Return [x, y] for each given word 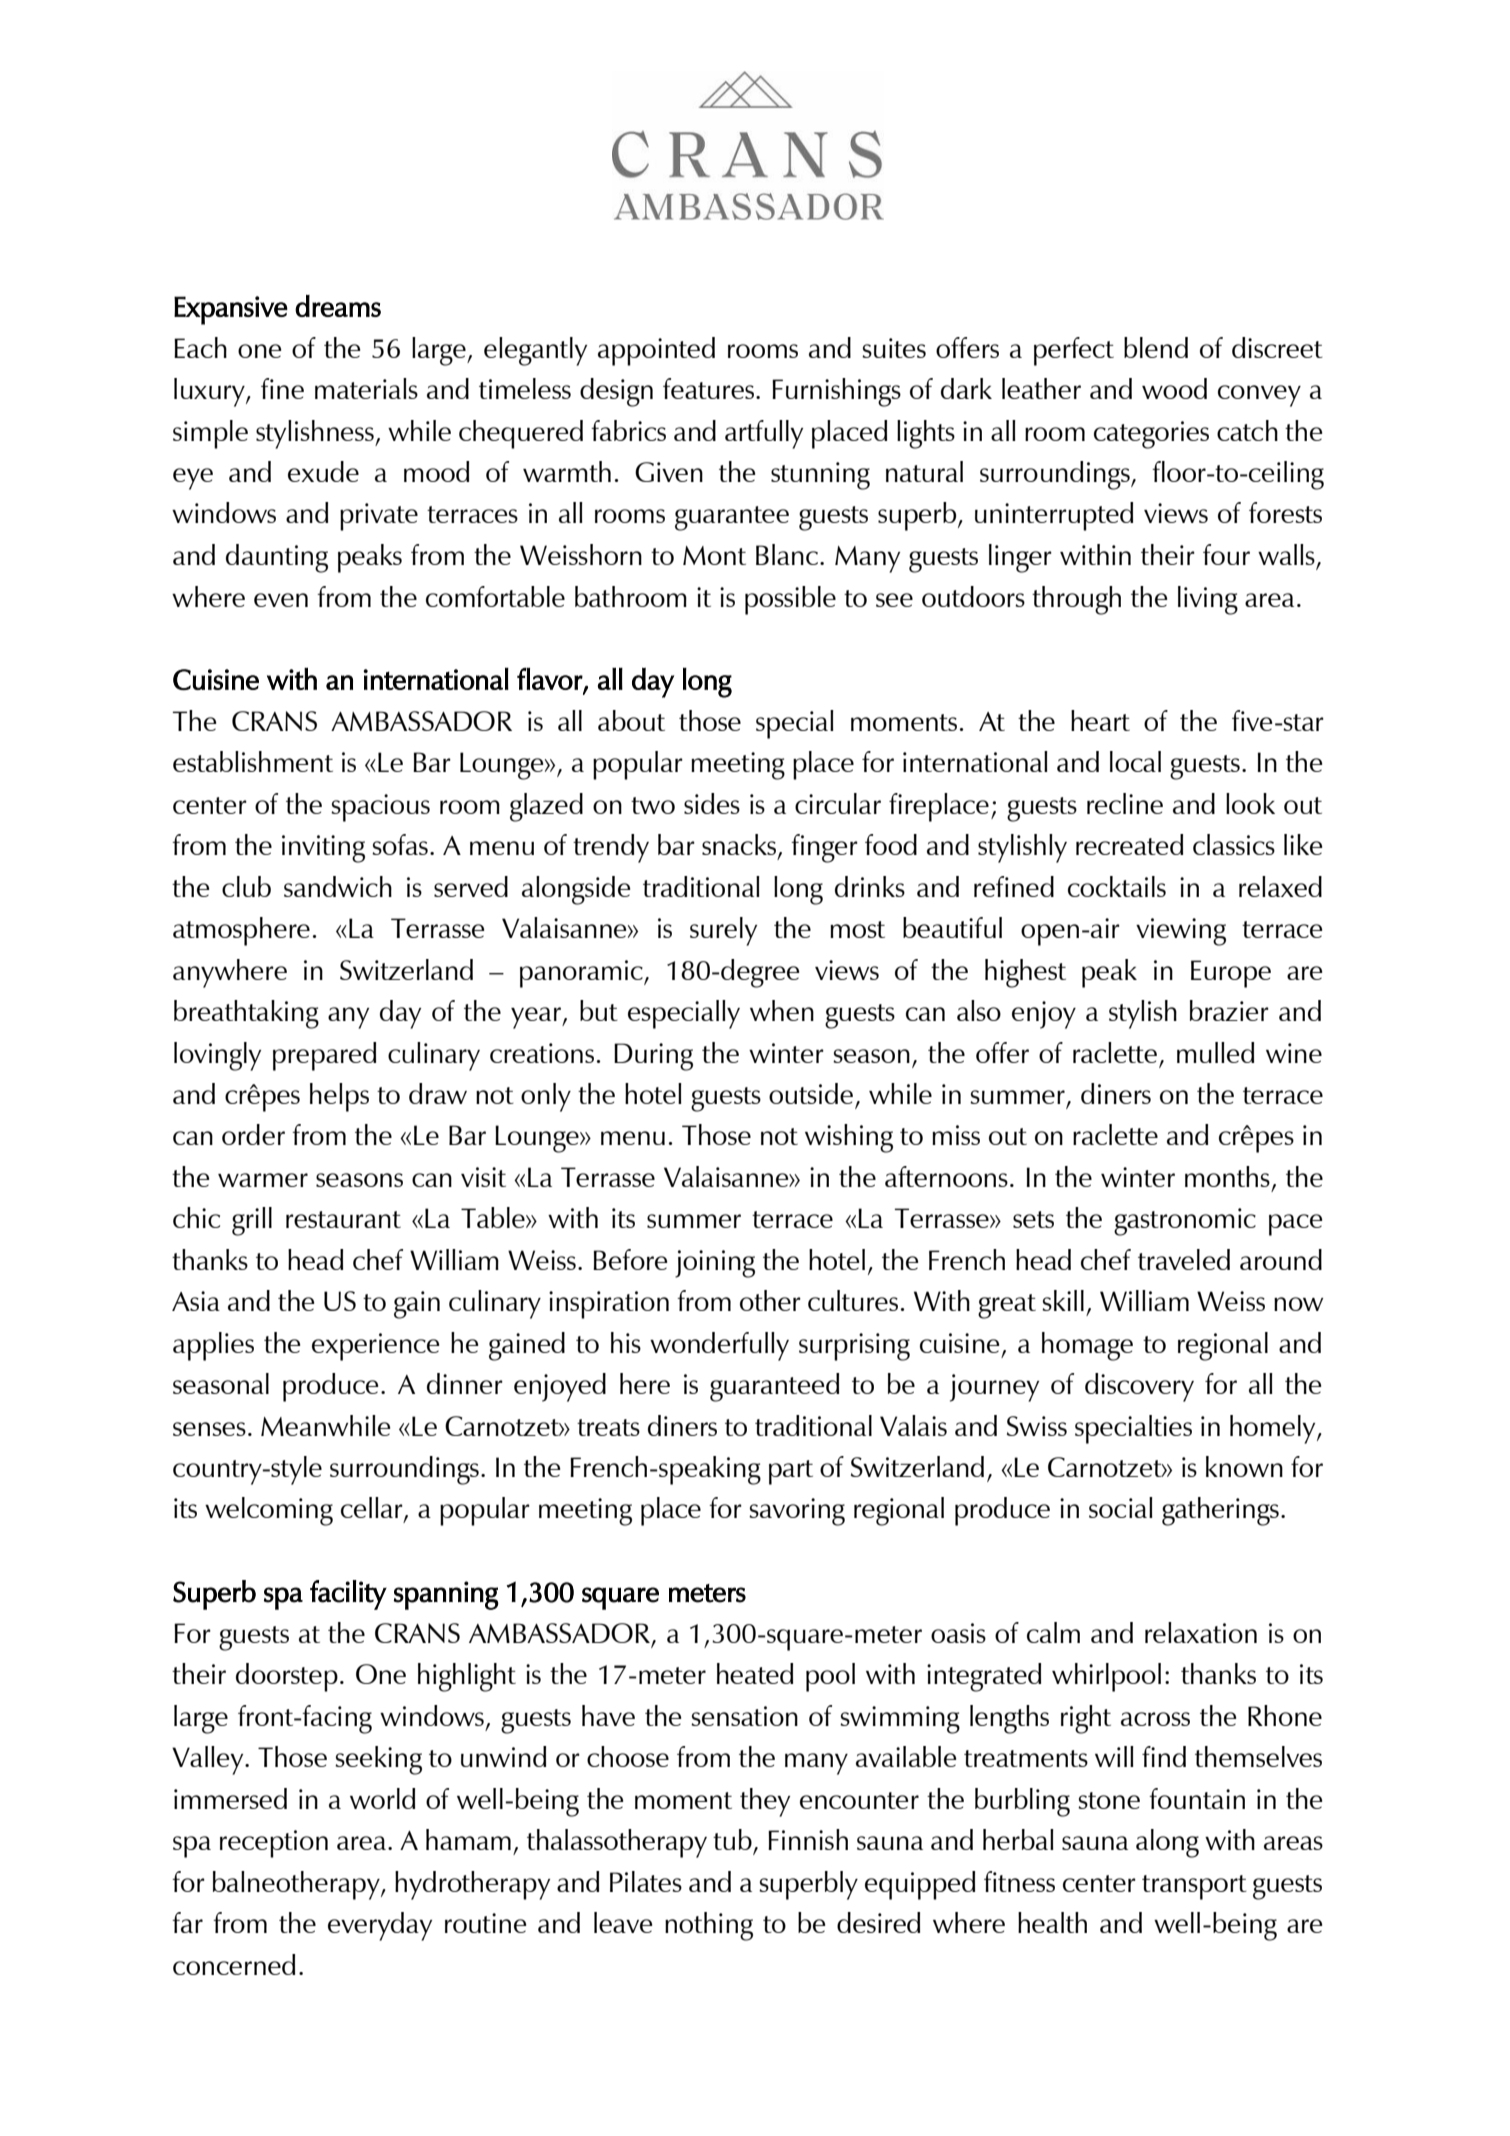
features [708, 388]
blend [1156, 347]
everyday [380, 1926]
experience [375, 1347]
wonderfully [719, 1346]
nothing [709, 1926]
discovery [1139, 1387]
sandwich [338, 886]
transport [1194, 1887]
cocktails [1117, 886]
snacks [739, 844]
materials [366, 388]
